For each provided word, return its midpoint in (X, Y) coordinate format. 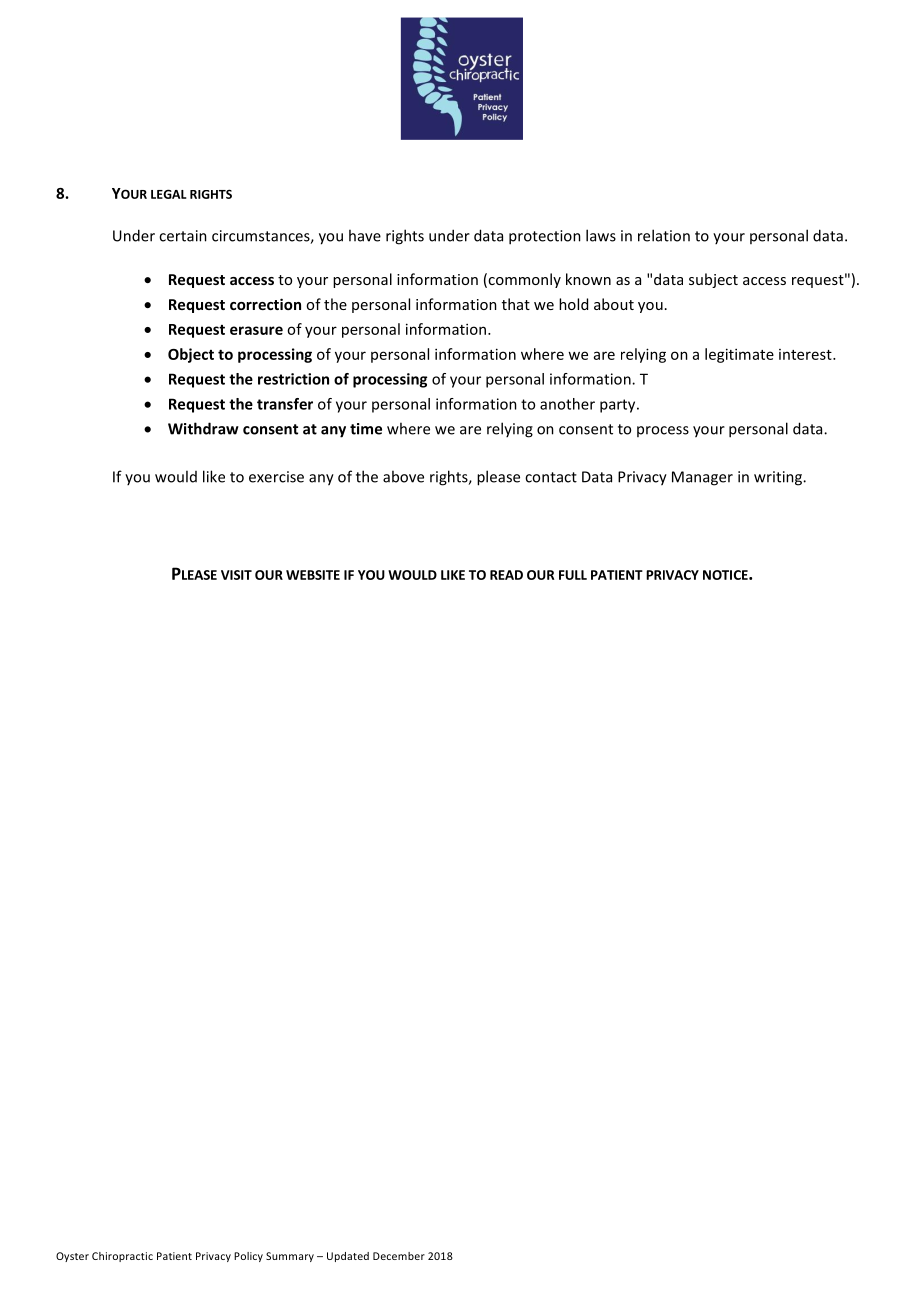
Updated (348, 1257)
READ (506, 575)
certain (183, 236)
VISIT (236, 575)
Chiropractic (122, 1257)
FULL (573, 575)
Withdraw (203, 428)
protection (545, 237)
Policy (248, 1257)
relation (664, 235)
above (403, 476)
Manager (702, 478)
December (399, 1256)
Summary (290, 1257)
